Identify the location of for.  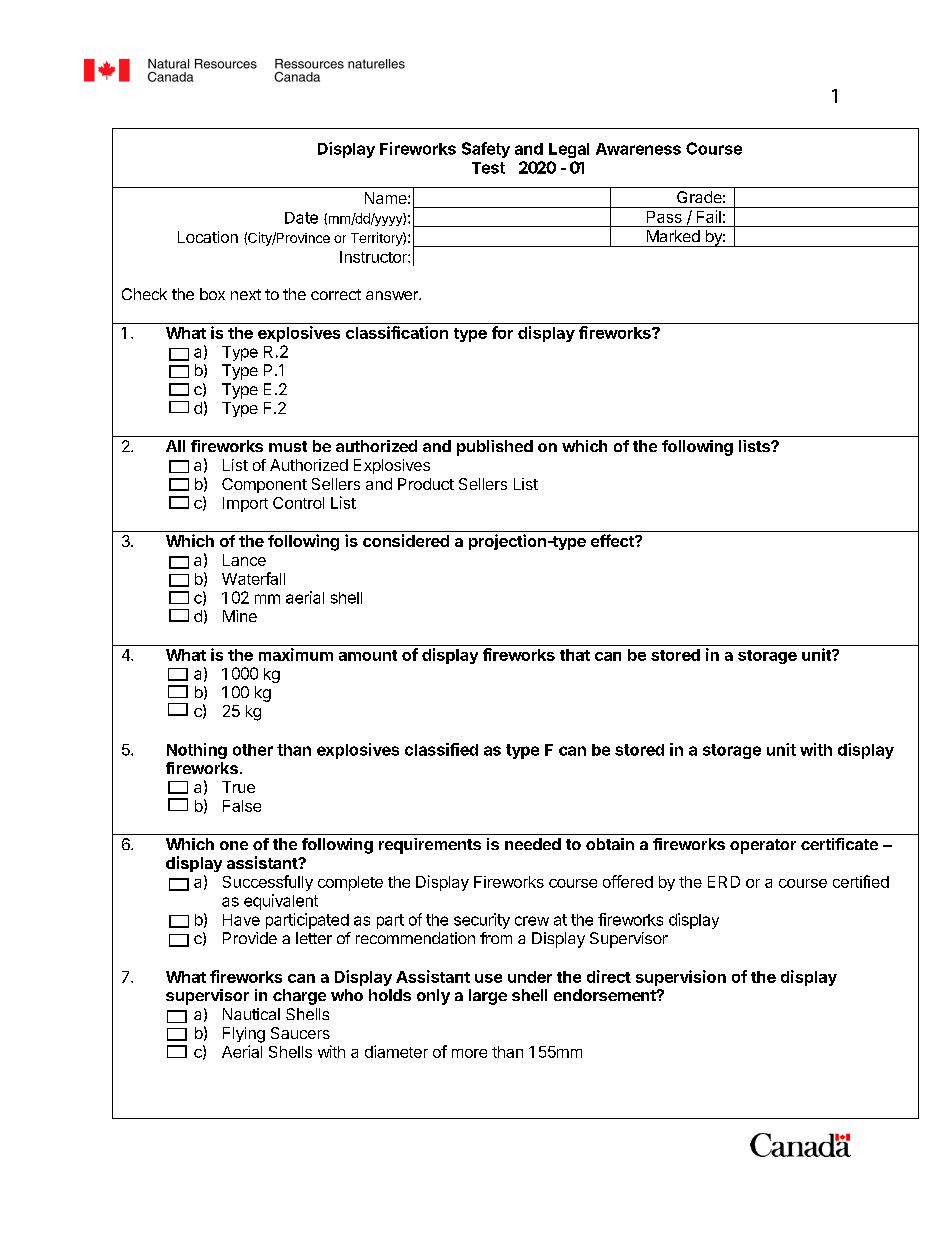
(502, 332).
